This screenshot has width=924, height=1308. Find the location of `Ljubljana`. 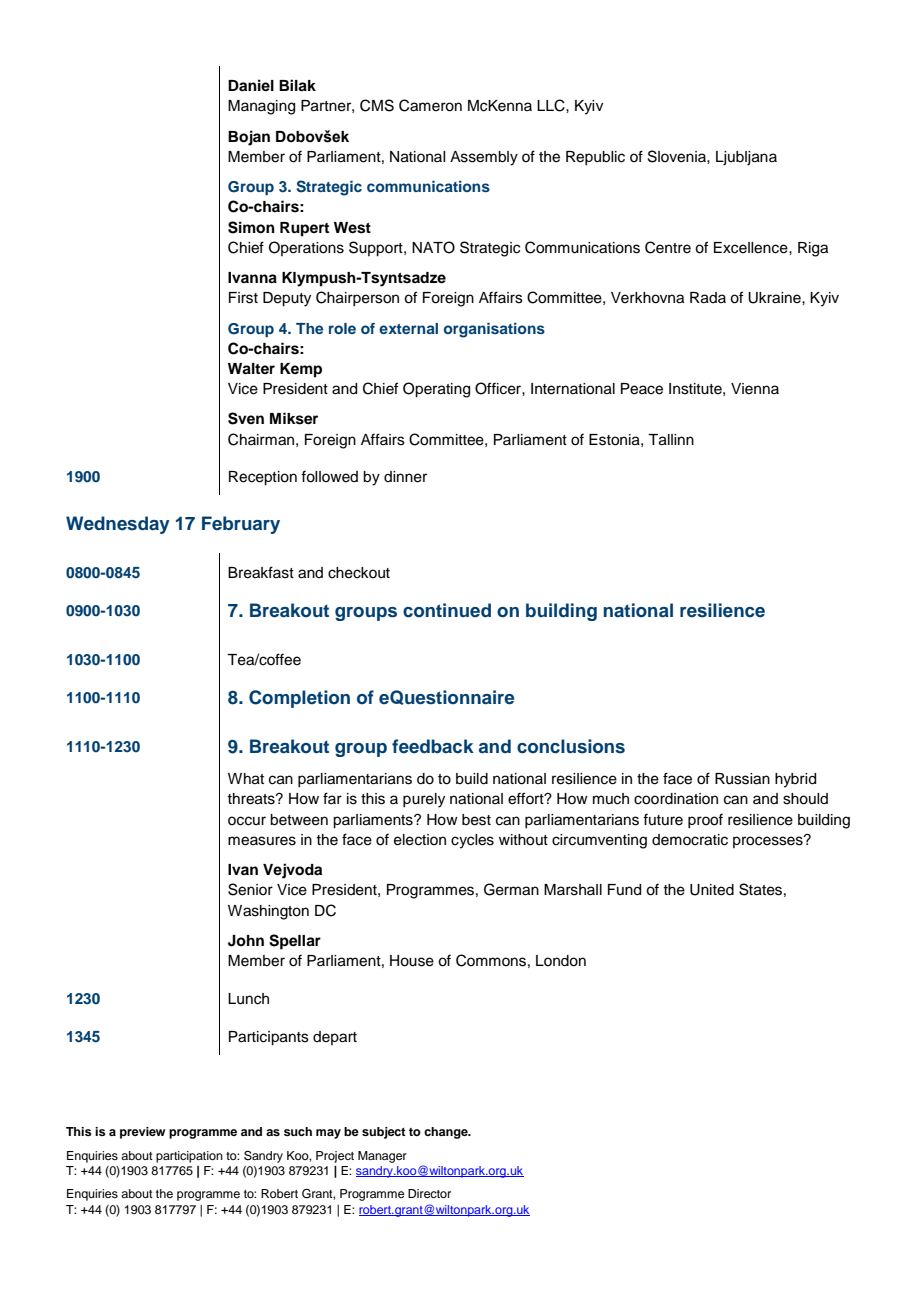

Ljubljana is located at coordinates (746, 158).
